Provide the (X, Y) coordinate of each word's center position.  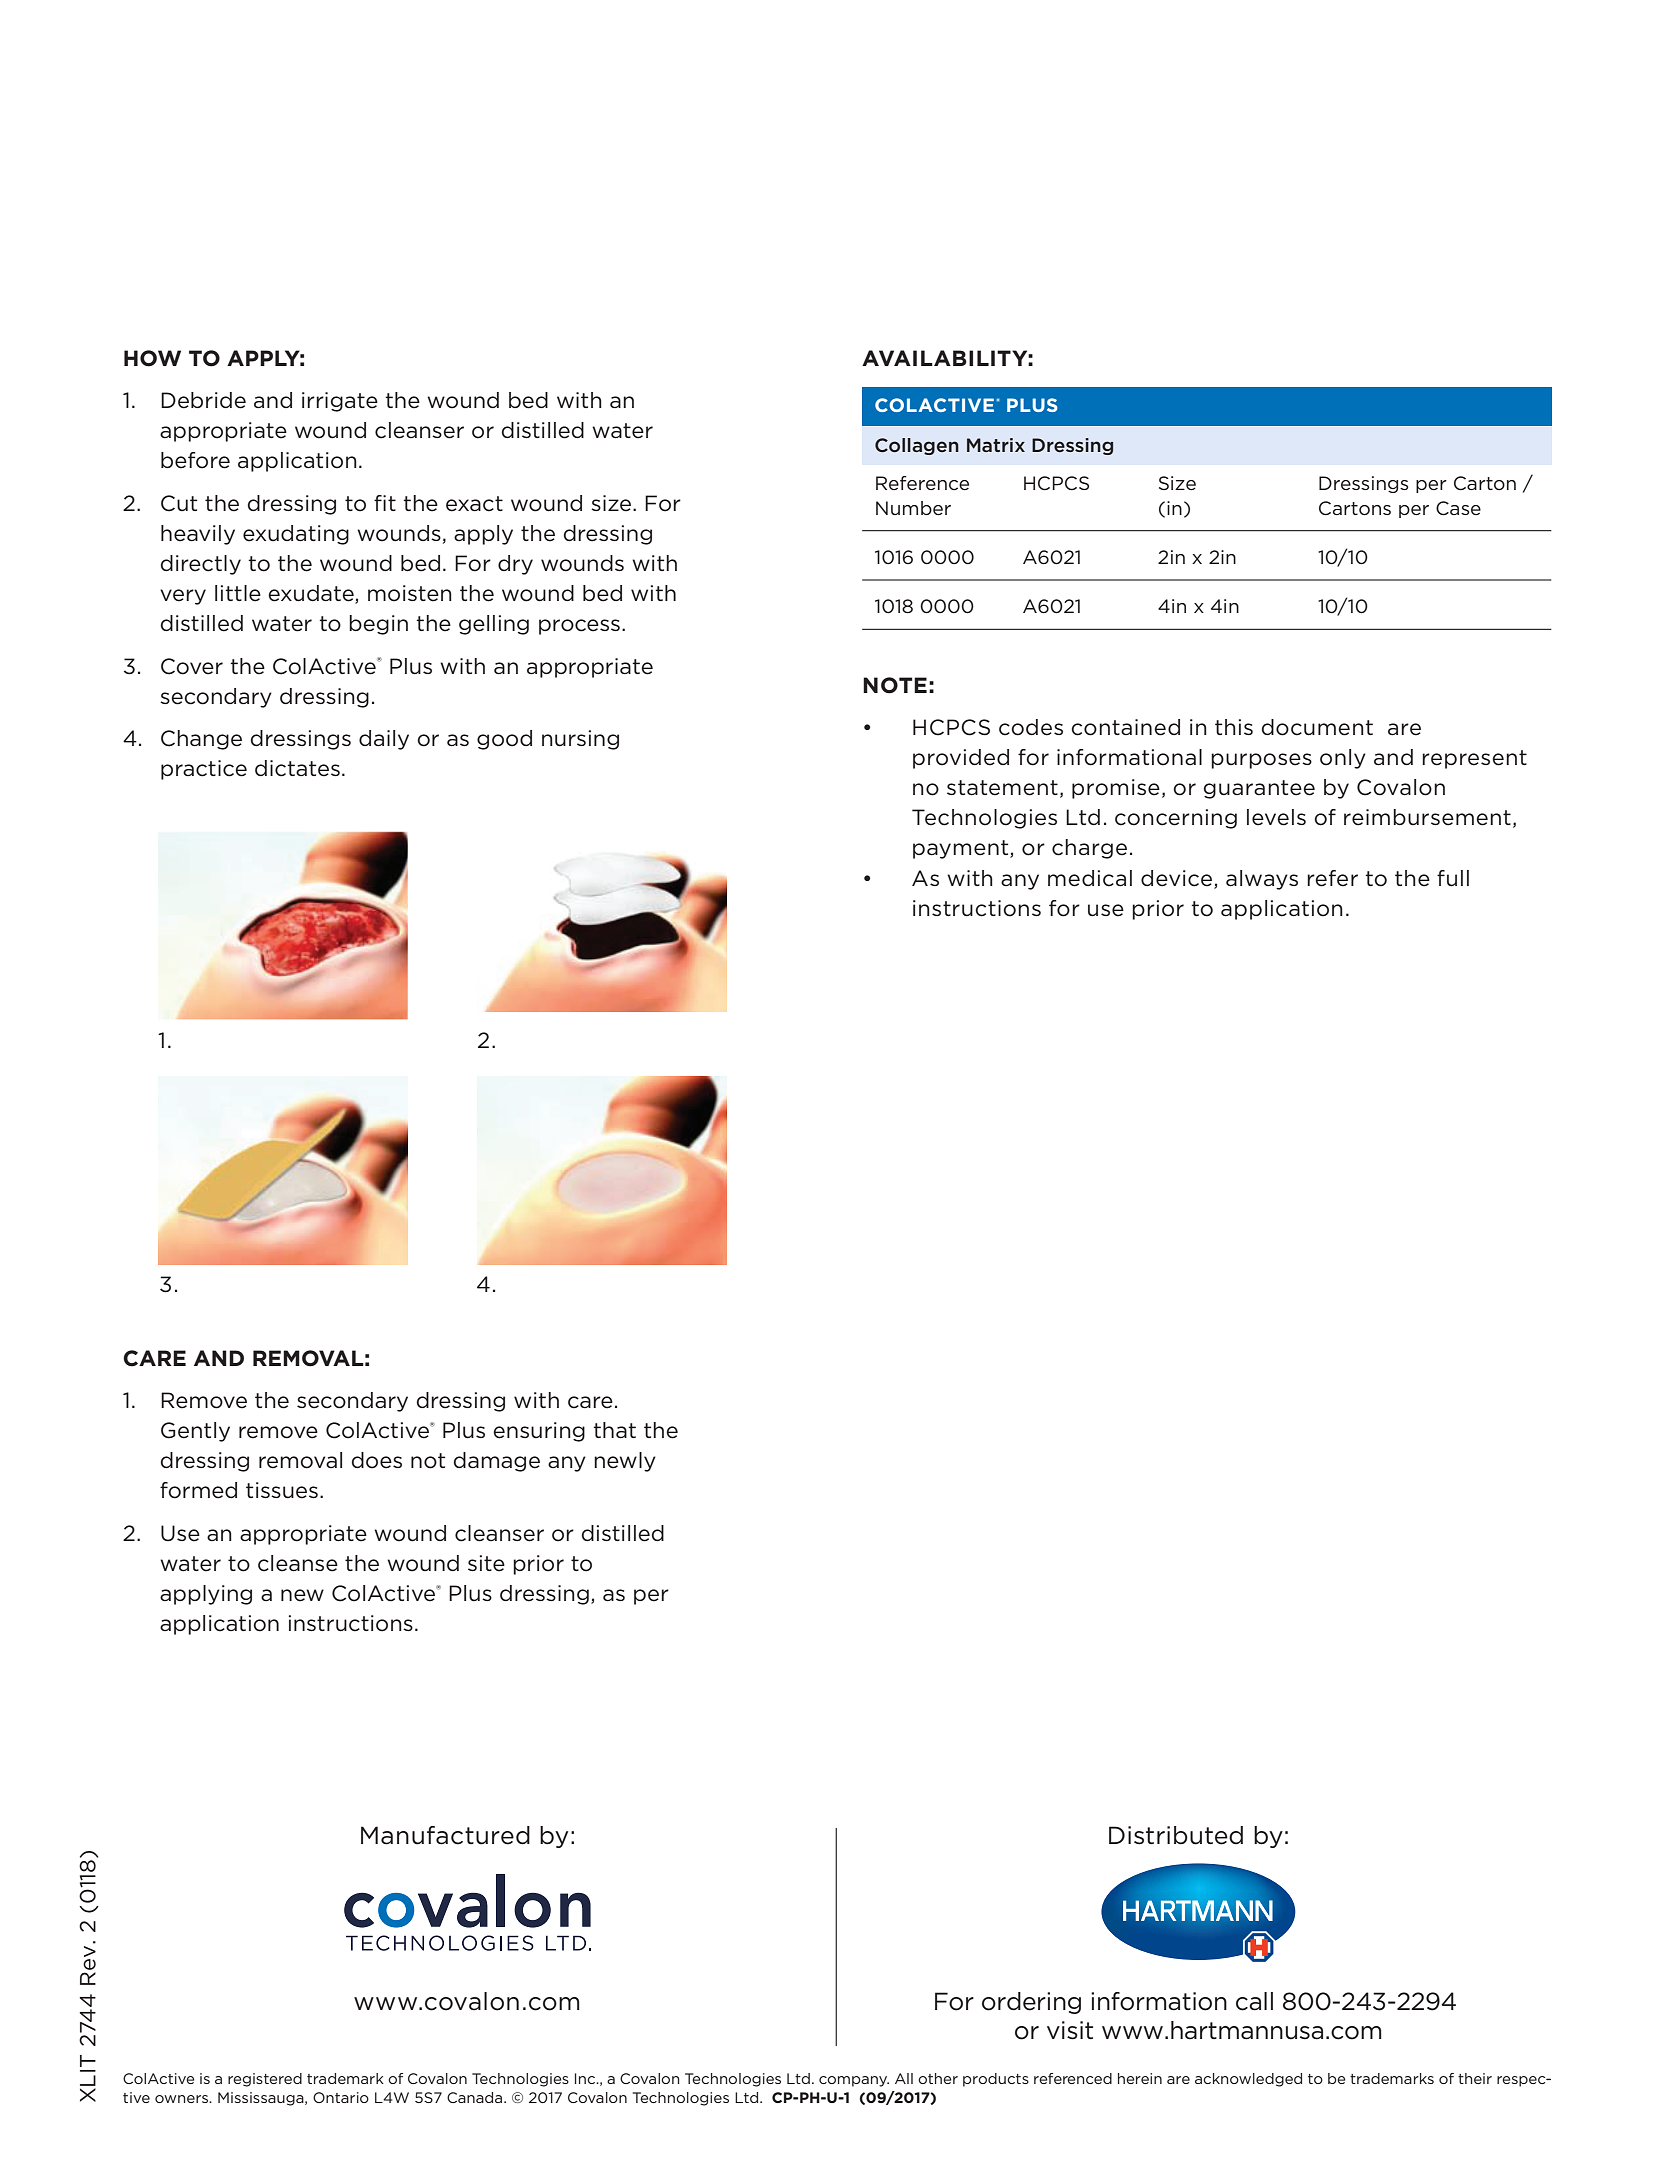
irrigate (340, 402)
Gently (195, 1432)
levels (1276, 817)
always (1262, 880)
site (486, 1563)
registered (265, 2080)
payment (962, 849)
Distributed (1176, 1835)
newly (625, 1462)
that (614, 1430)
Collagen (917, 446)
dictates (297, 768)
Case (1458, 508)
